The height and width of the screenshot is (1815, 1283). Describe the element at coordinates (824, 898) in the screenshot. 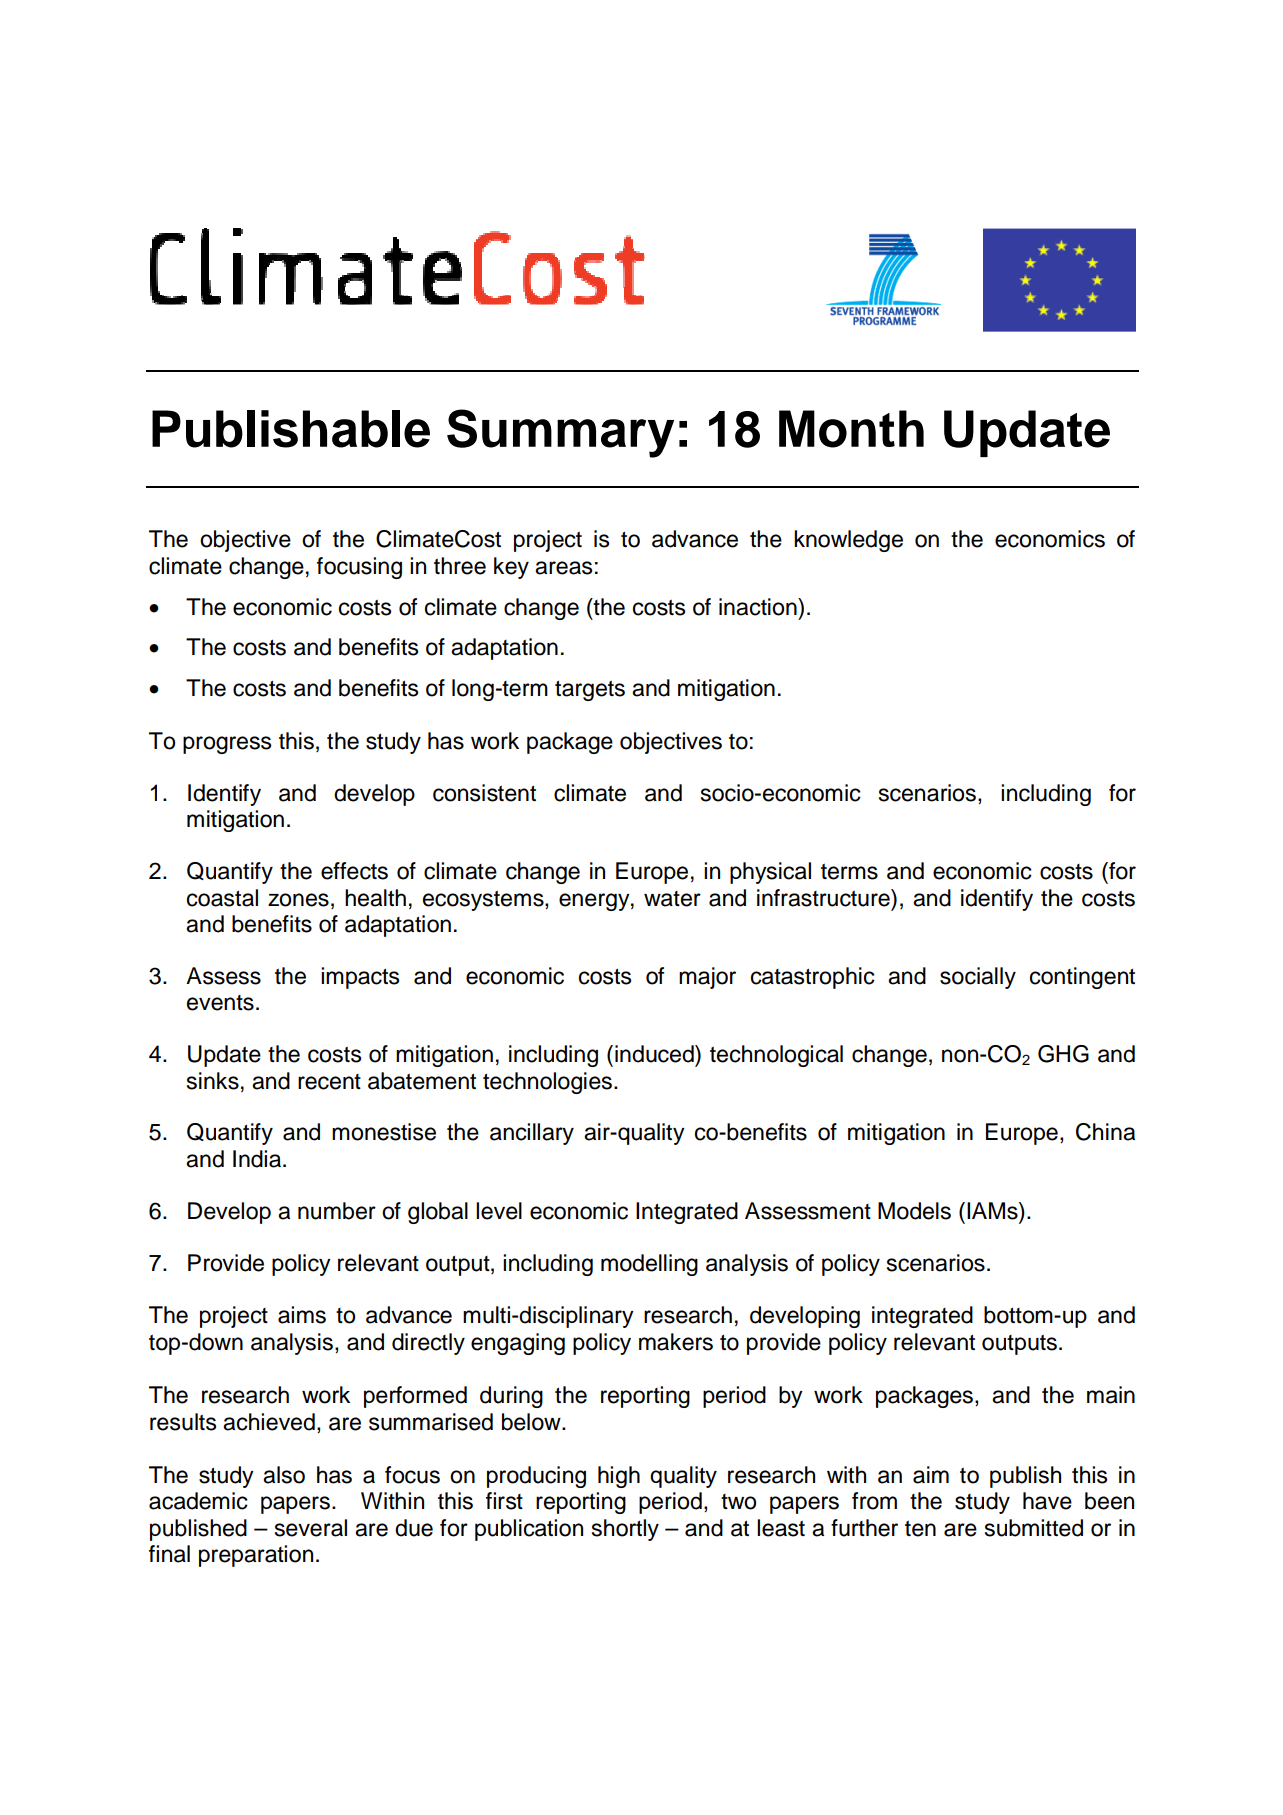

I see `infrastructure` at that location.
